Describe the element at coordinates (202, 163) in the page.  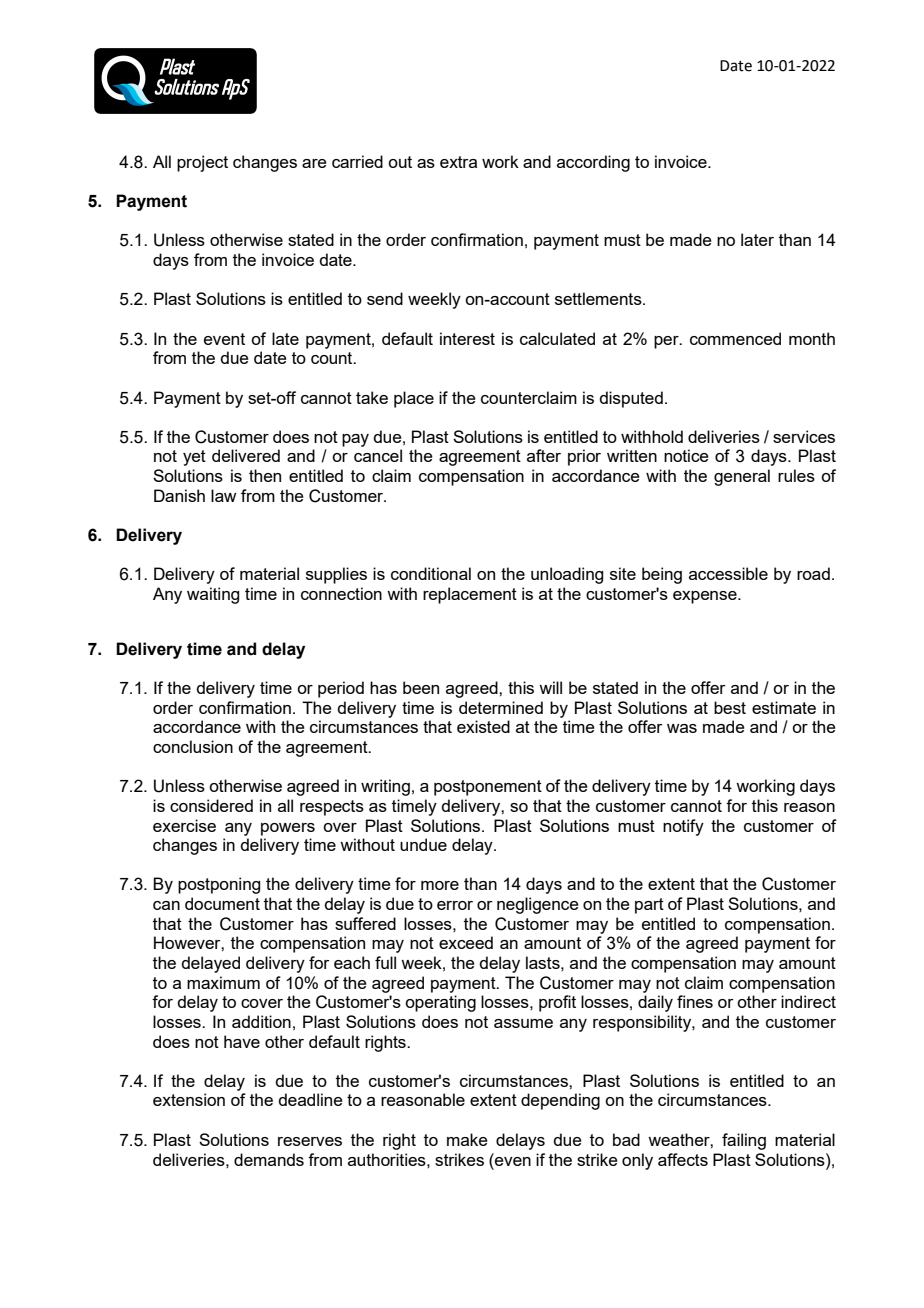
I see `project` at that location.
